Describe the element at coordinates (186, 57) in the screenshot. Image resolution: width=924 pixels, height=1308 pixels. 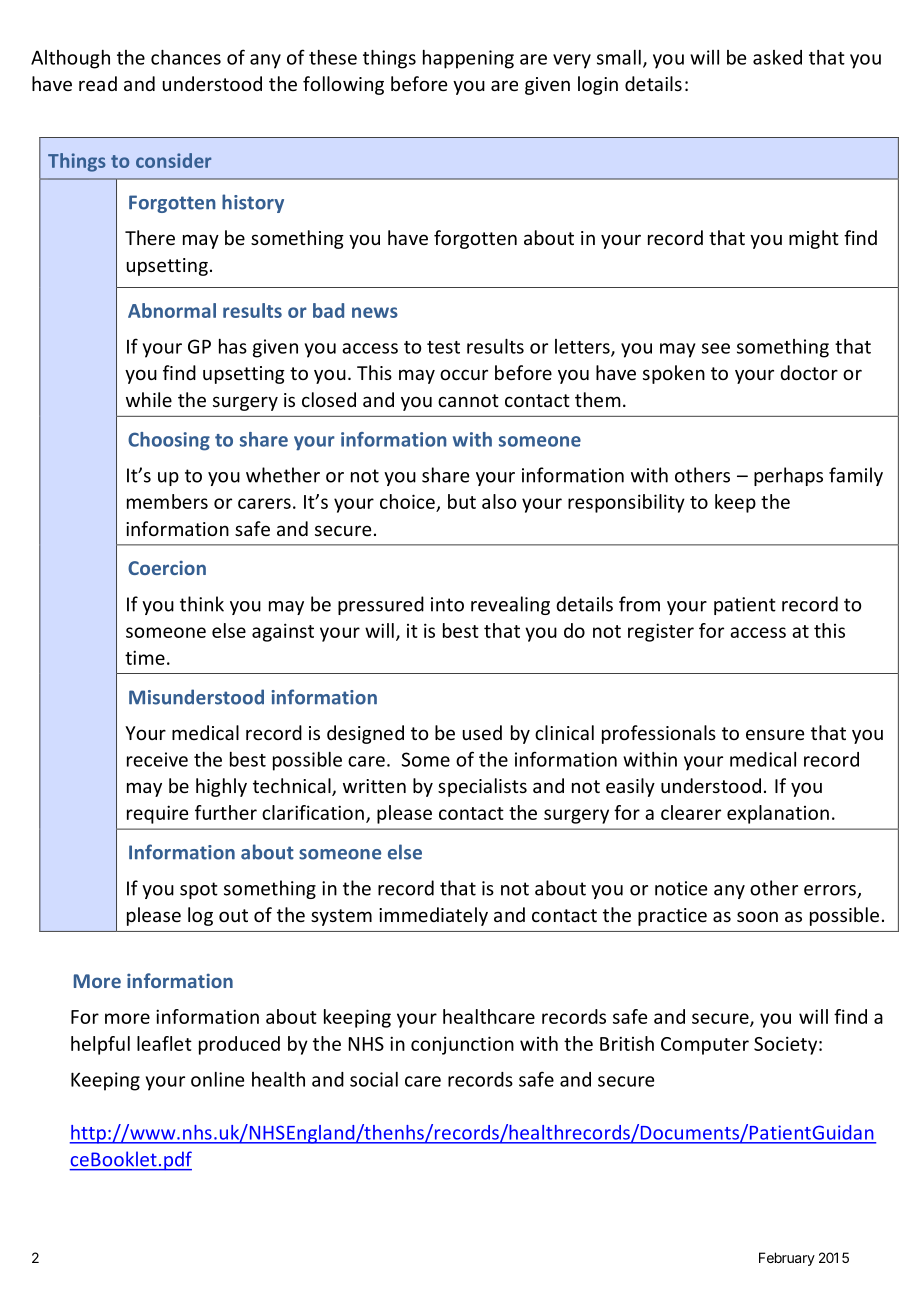
I see `chances` at that location.
